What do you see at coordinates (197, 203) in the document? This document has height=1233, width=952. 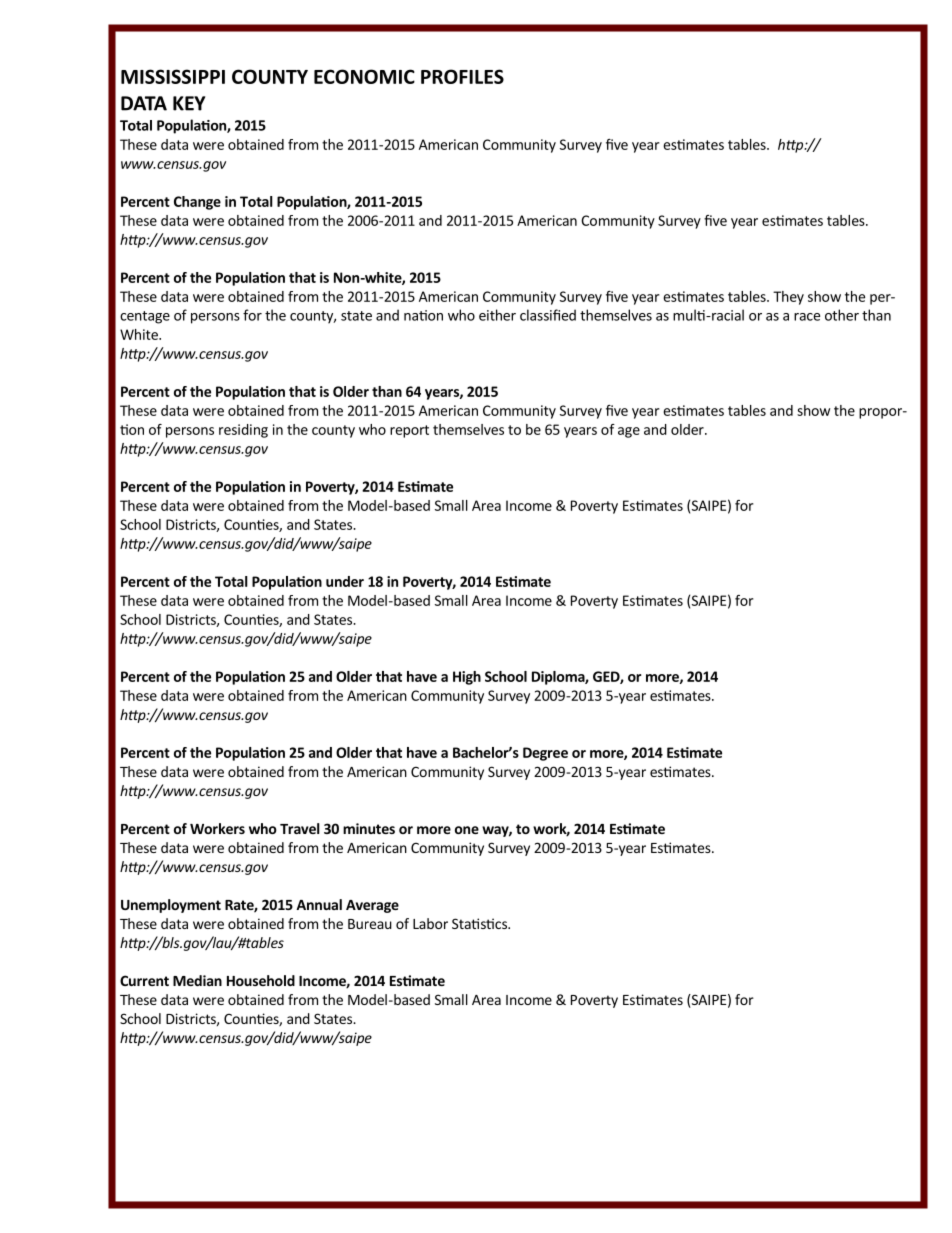 I see `Change` at bounding box center [197, 203].
